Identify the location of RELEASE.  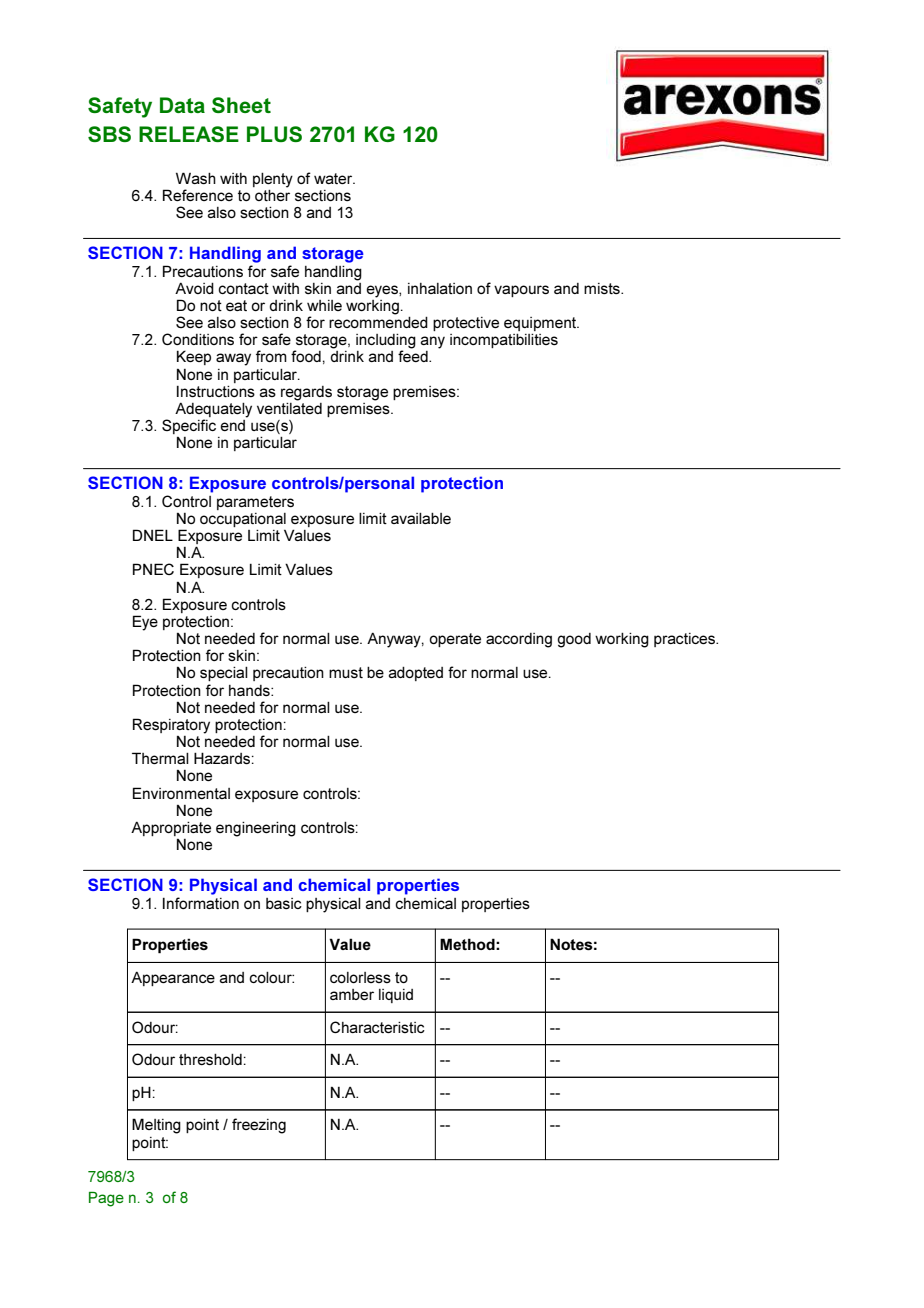
(189, 134).
